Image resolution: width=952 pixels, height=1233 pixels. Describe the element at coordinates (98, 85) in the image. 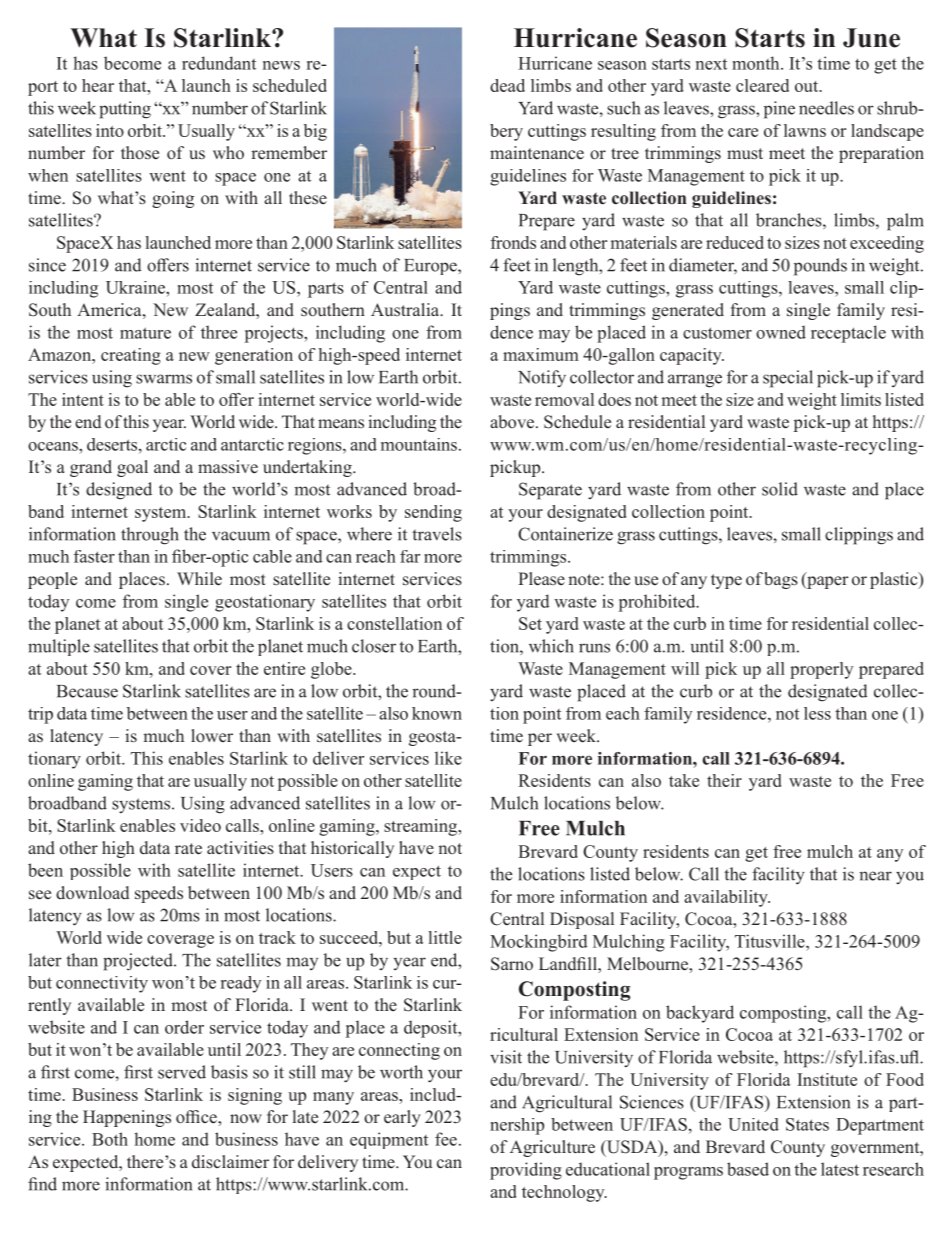

I see `hear` at that location.
